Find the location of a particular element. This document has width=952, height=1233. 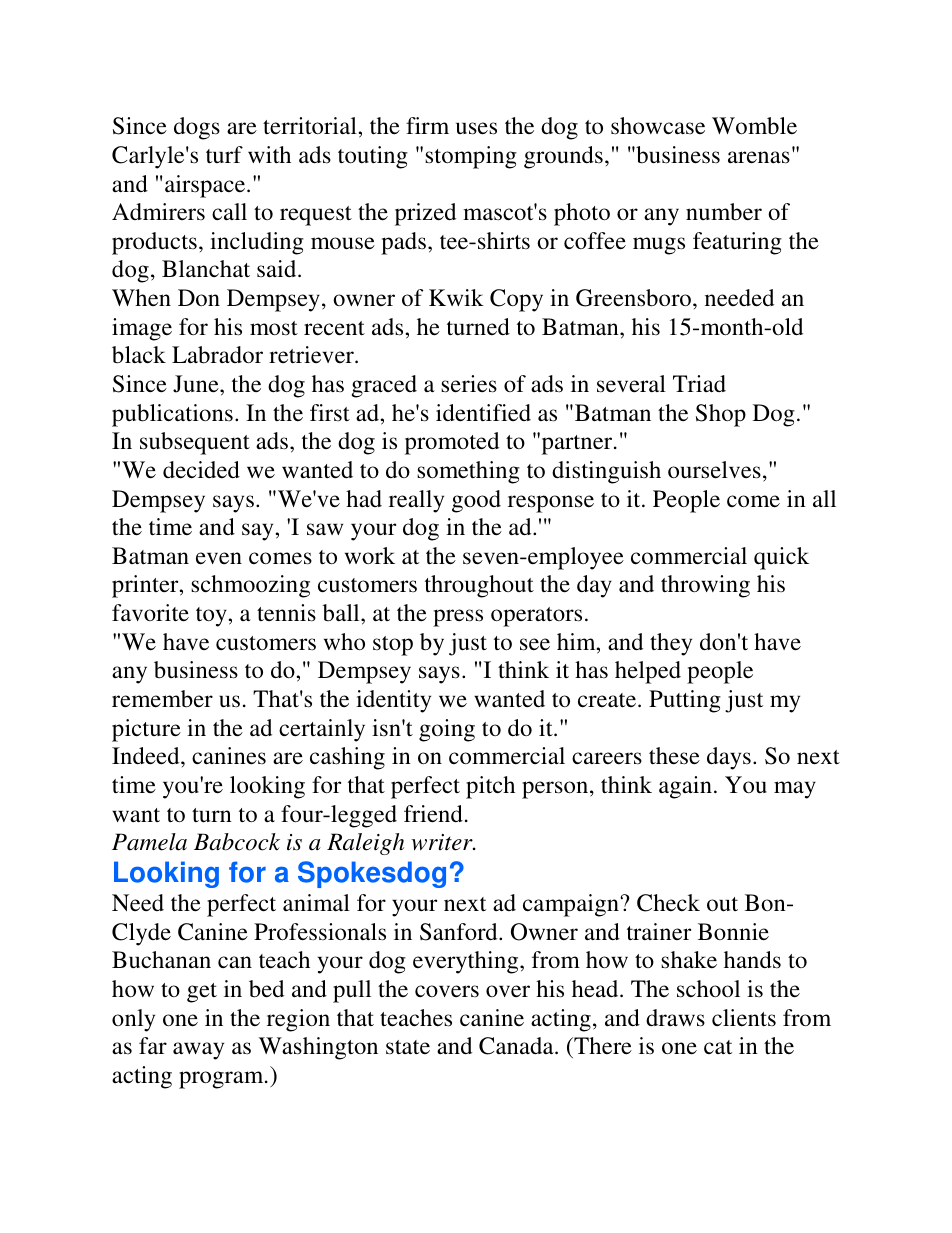

arenas is located at coordinates (759, 157).
